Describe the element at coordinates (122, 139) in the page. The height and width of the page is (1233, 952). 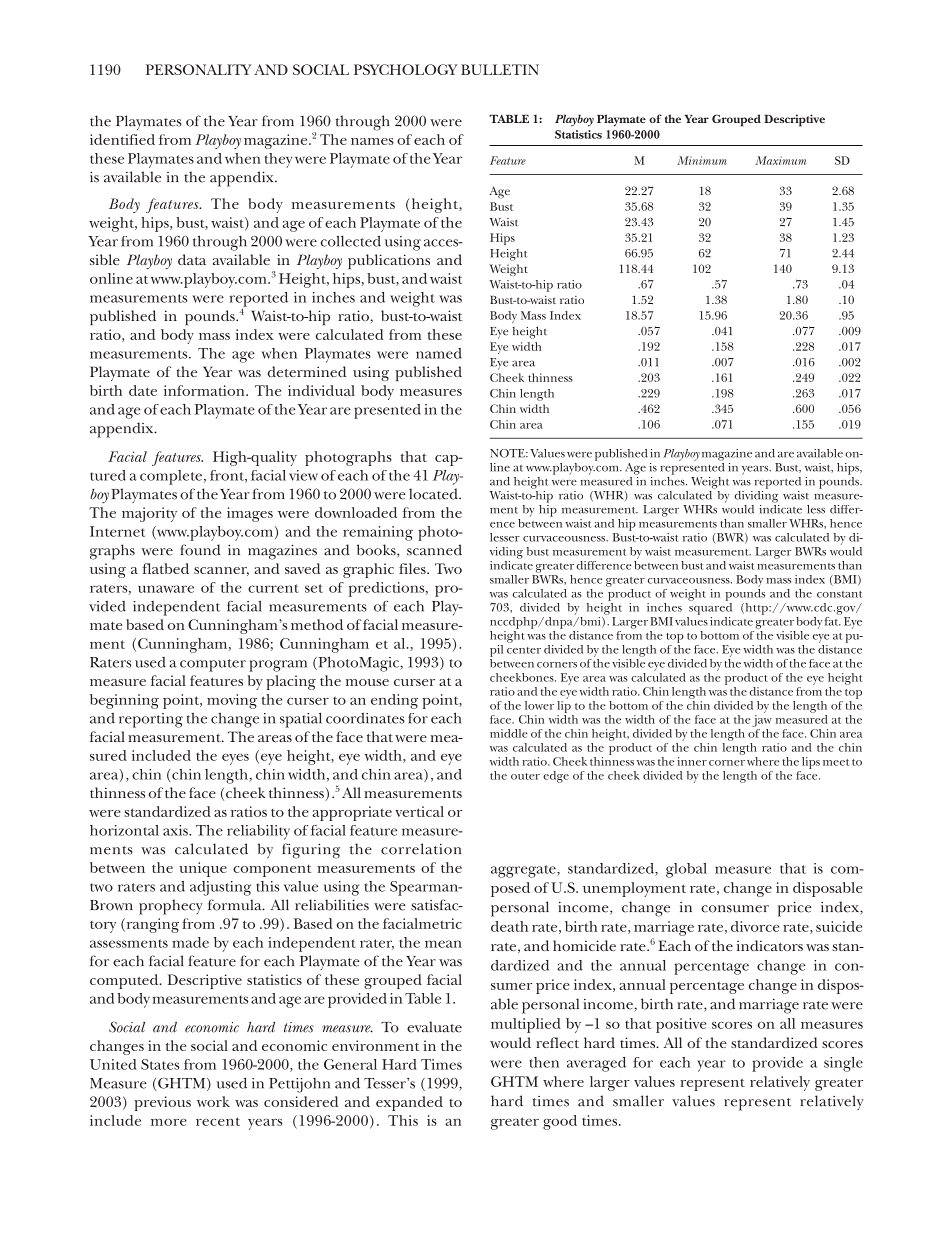
I see `identified` at that location.
